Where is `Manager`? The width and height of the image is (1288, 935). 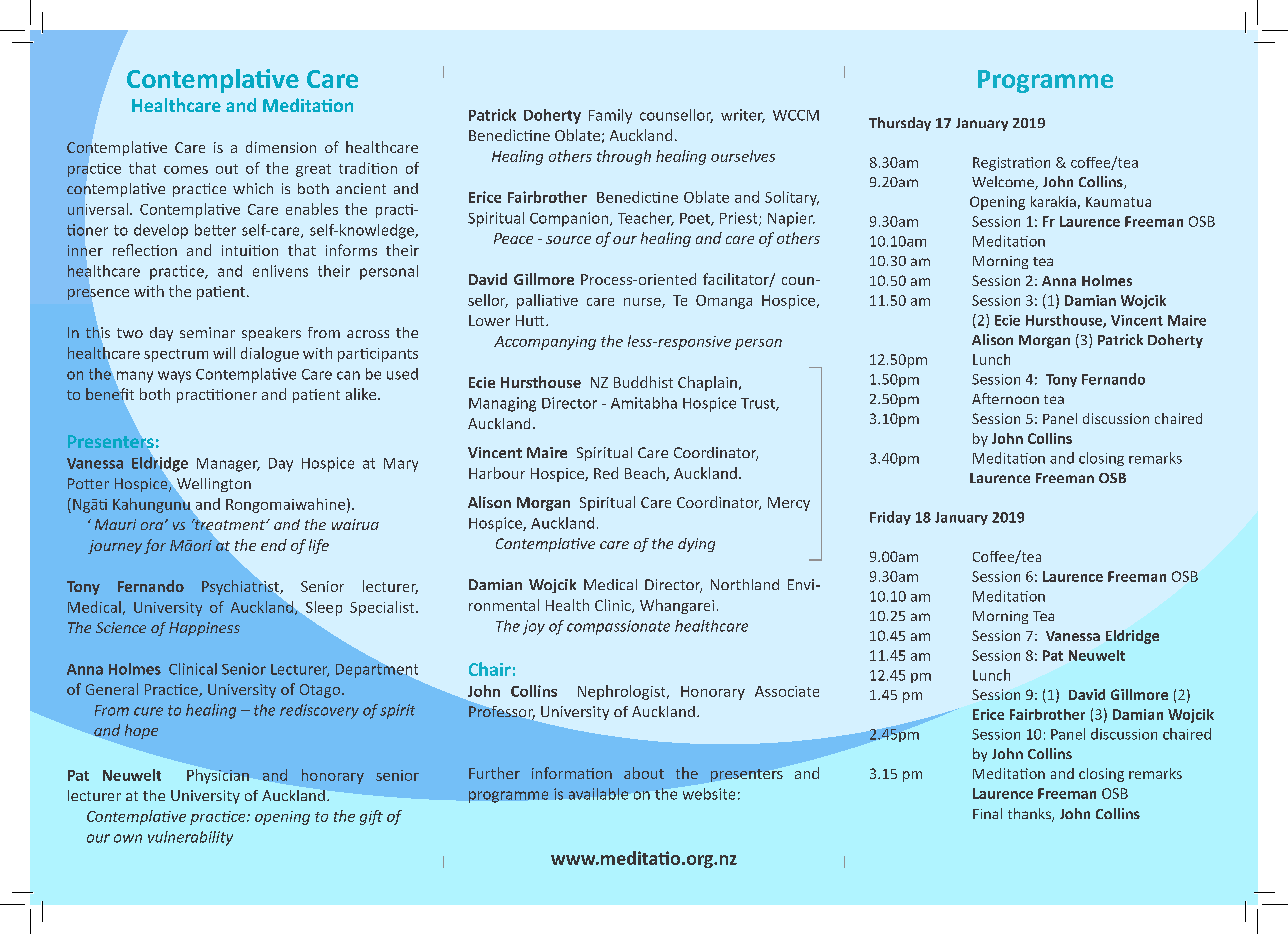
Manager is located at coordinates (228, 465).
